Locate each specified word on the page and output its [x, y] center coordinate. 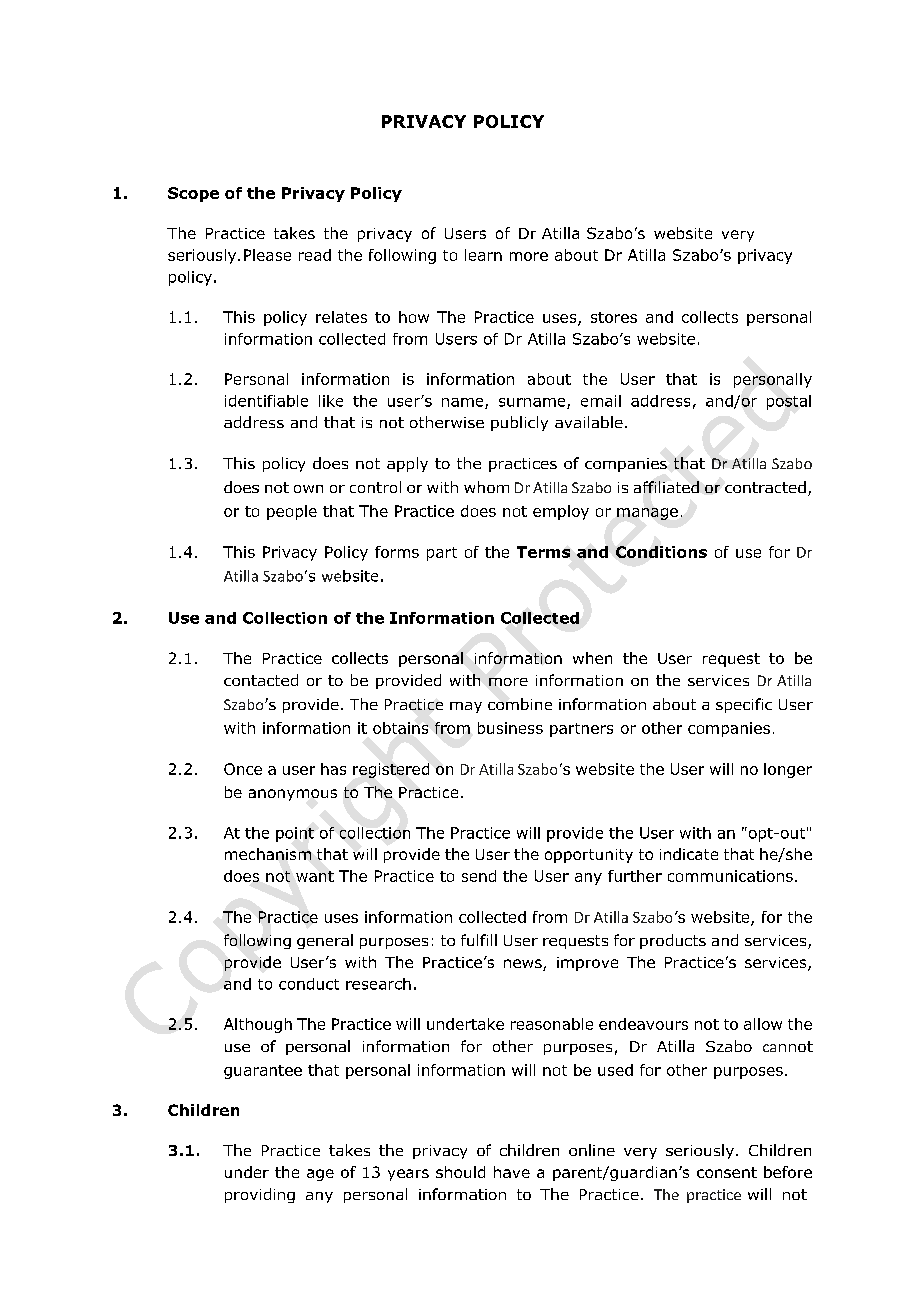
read [315, 255]
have [512, 1172]
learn [483, 255]
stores [614, 317]
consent [727, 1172]
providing [260, 1195]
